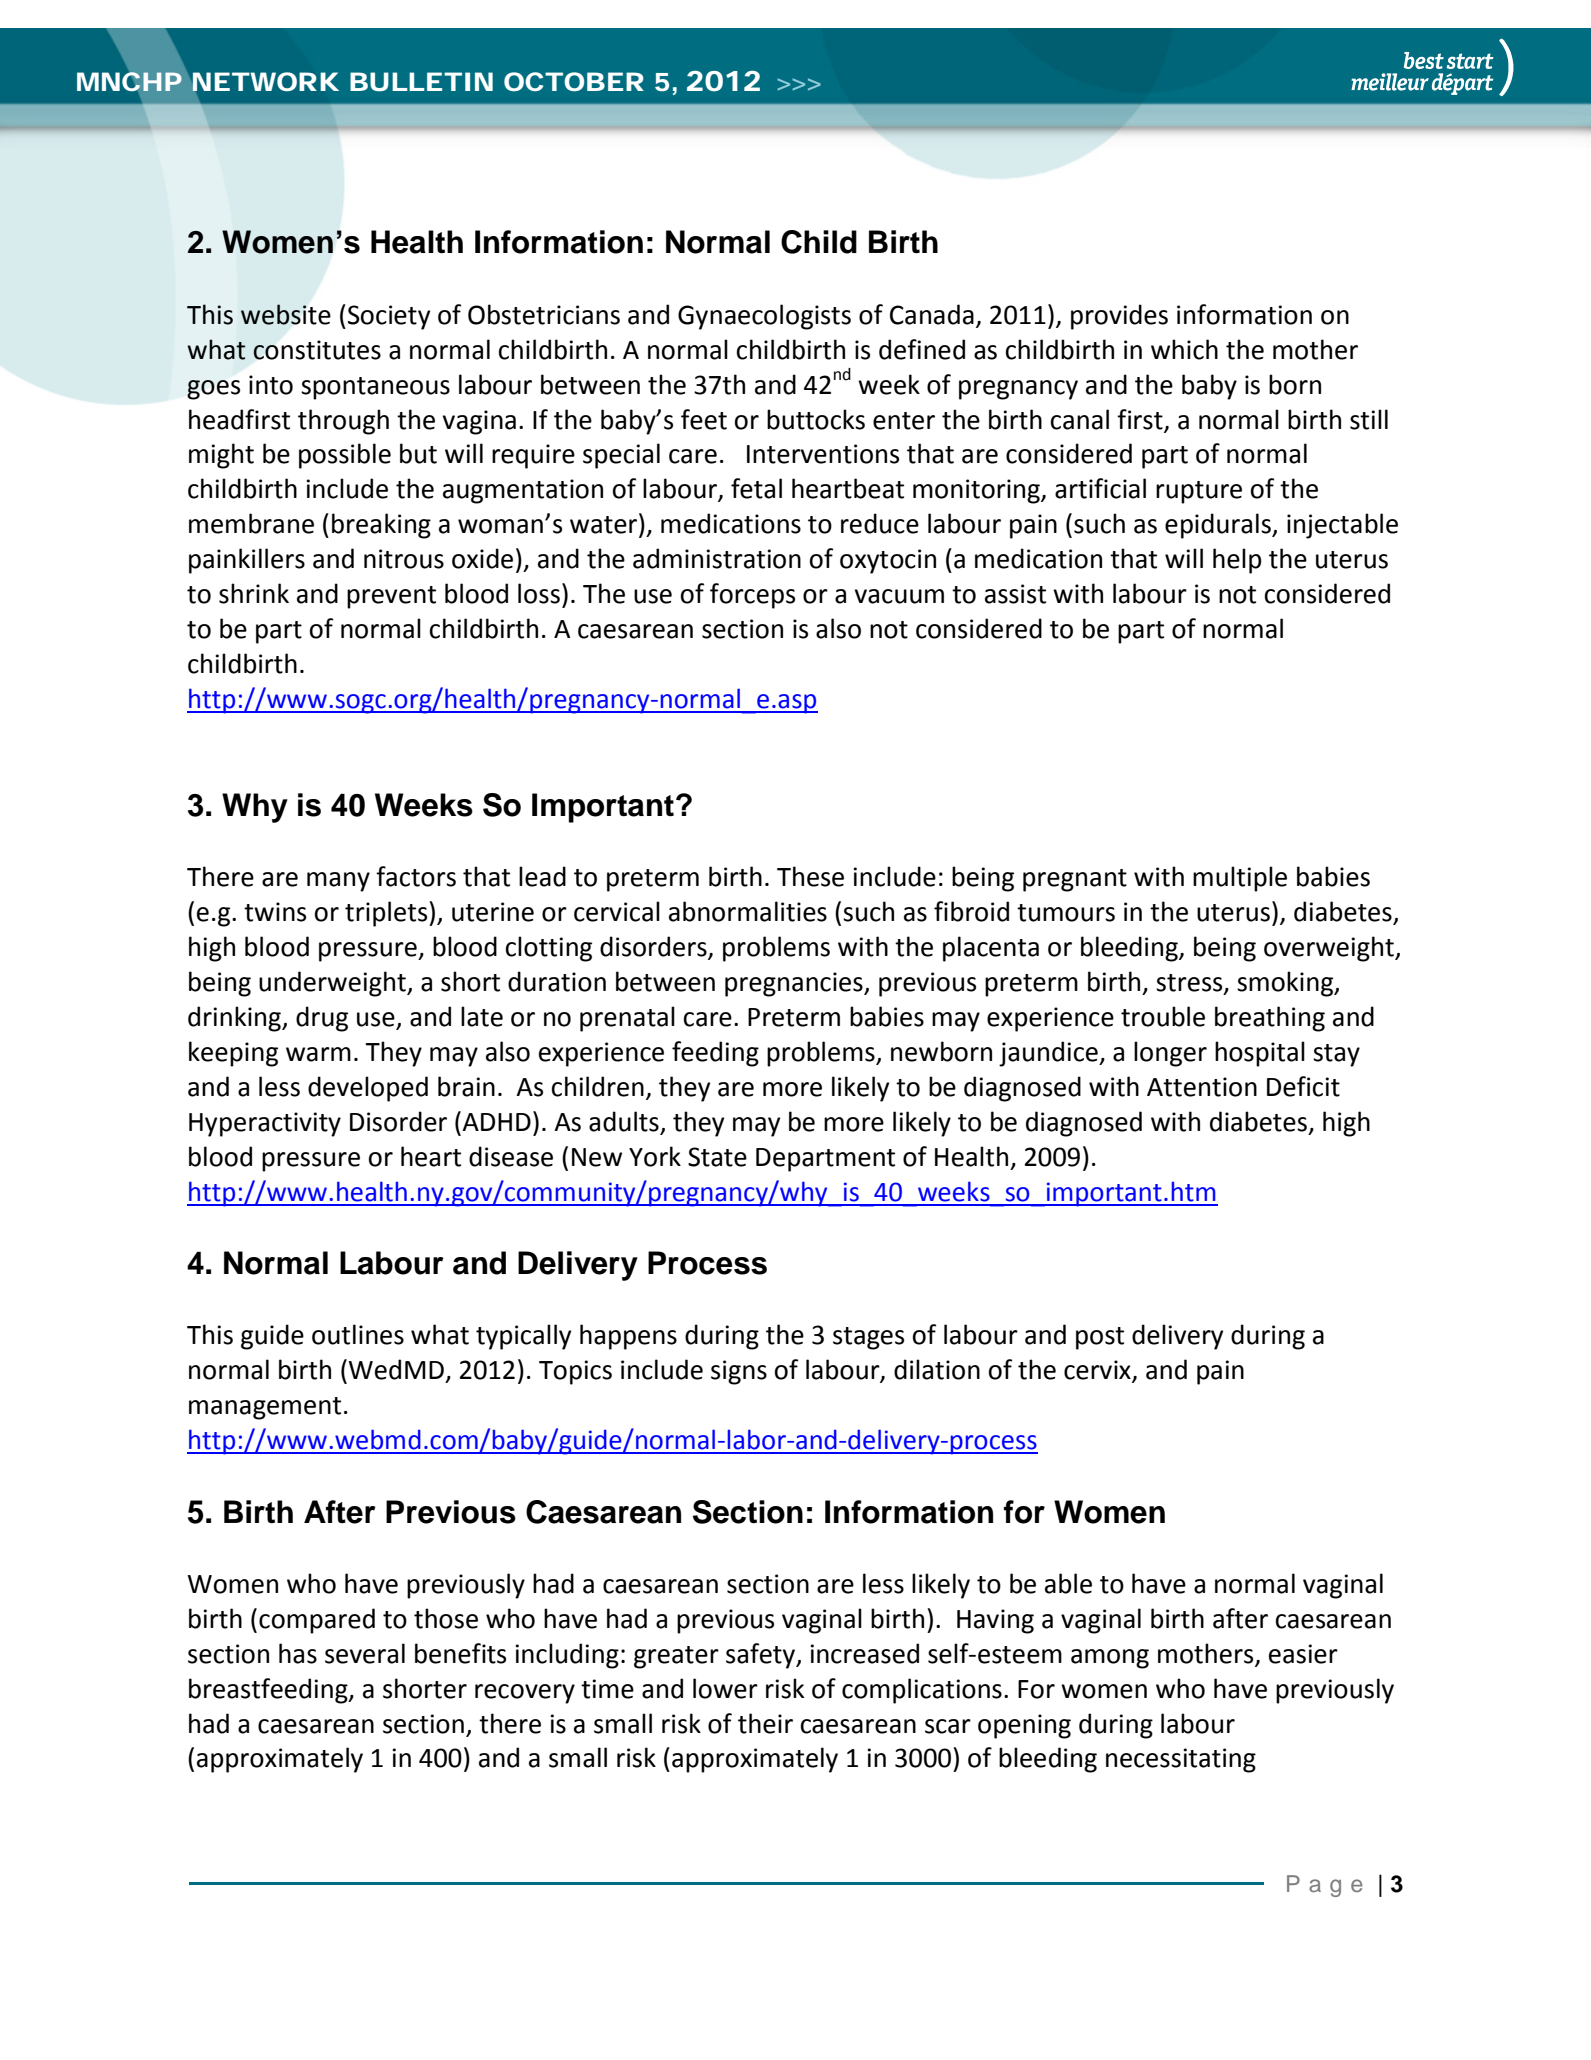  Describe the element at coordinates (1098, 1371) in the screenshot. I see `cervix` at that location.
